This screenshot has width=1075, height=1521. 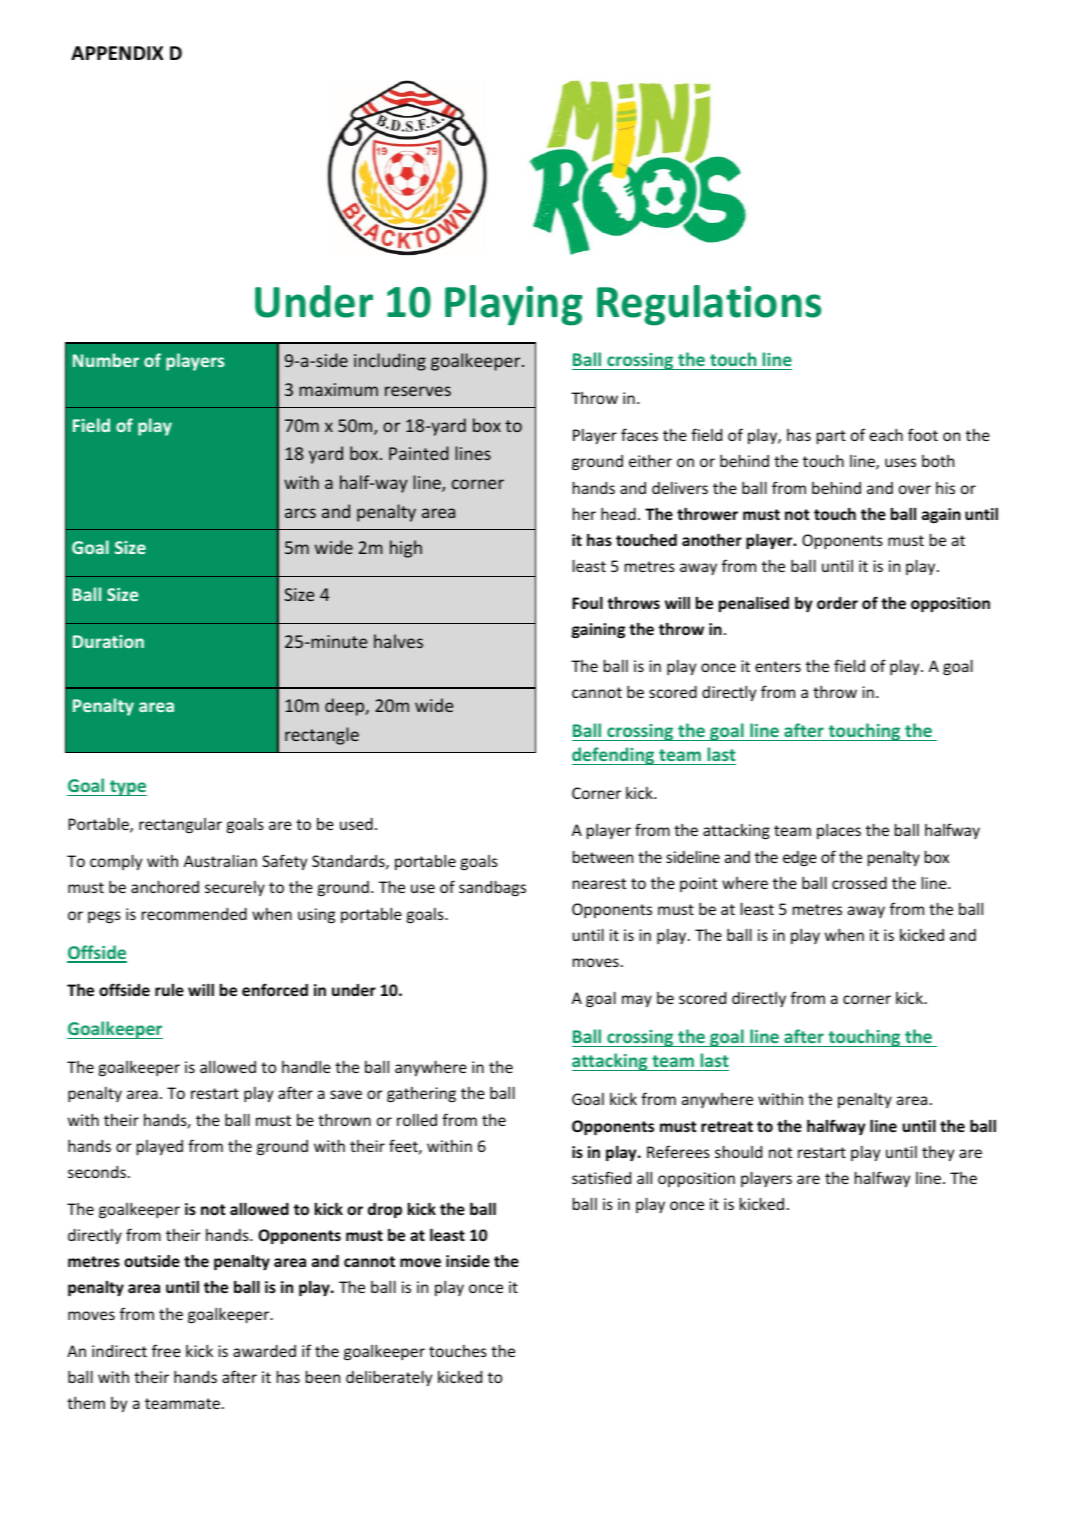 I want to click on rule, so click(x=169, y=990).
